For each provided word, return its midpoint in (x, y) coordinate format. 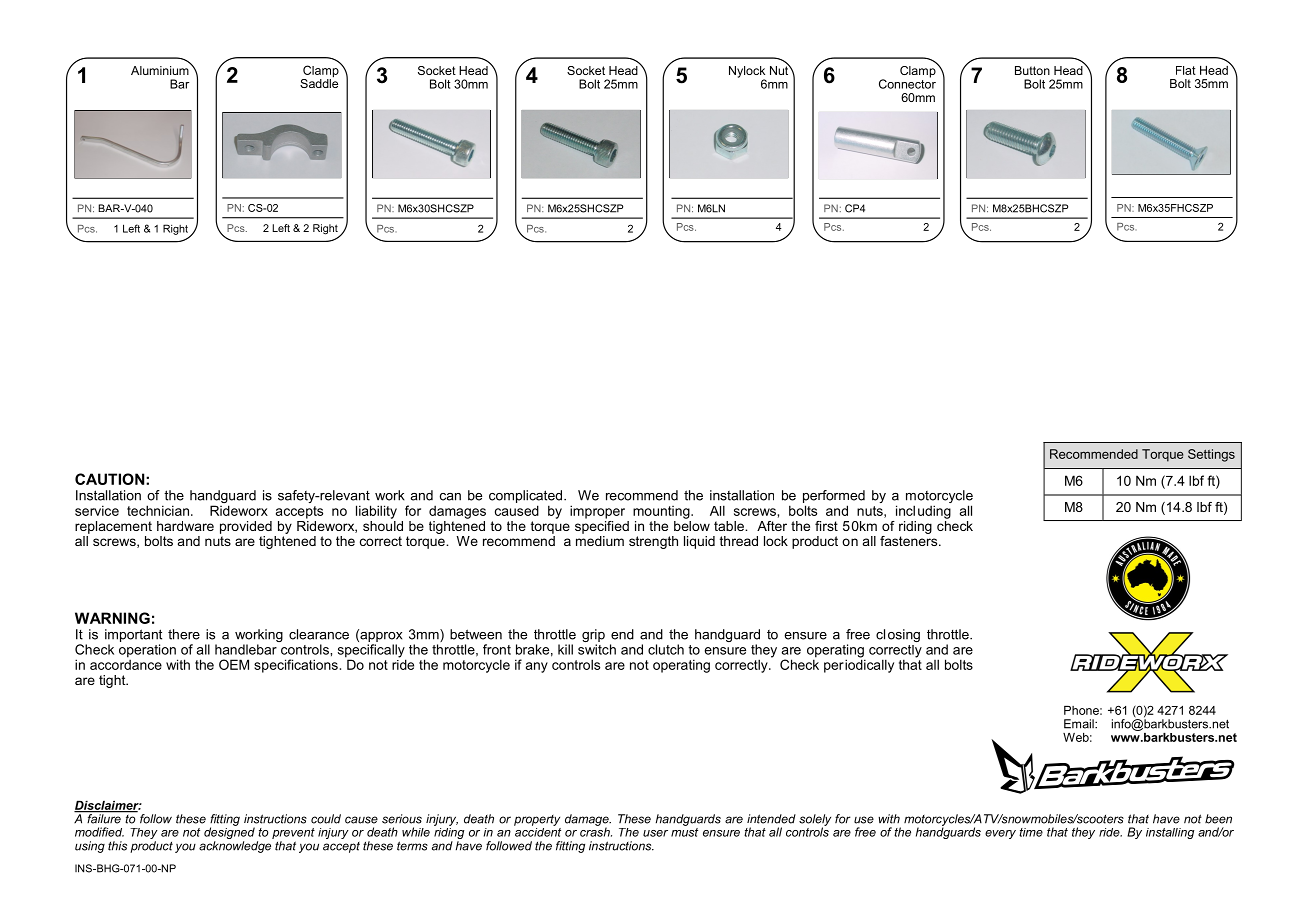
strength (653, 542)
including (923, 512)
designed (229, 833)
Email (1080, 724)
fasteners (910, 539)
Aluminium (161, 69)
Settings (1211, 455)
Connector (907, 83)
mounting (662, 512)
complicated (527, 498)
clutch (666, 649)
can (450, 497)
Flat (1186, 70)
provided (246, 527)
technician (158, 510)
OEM (234, 664)
